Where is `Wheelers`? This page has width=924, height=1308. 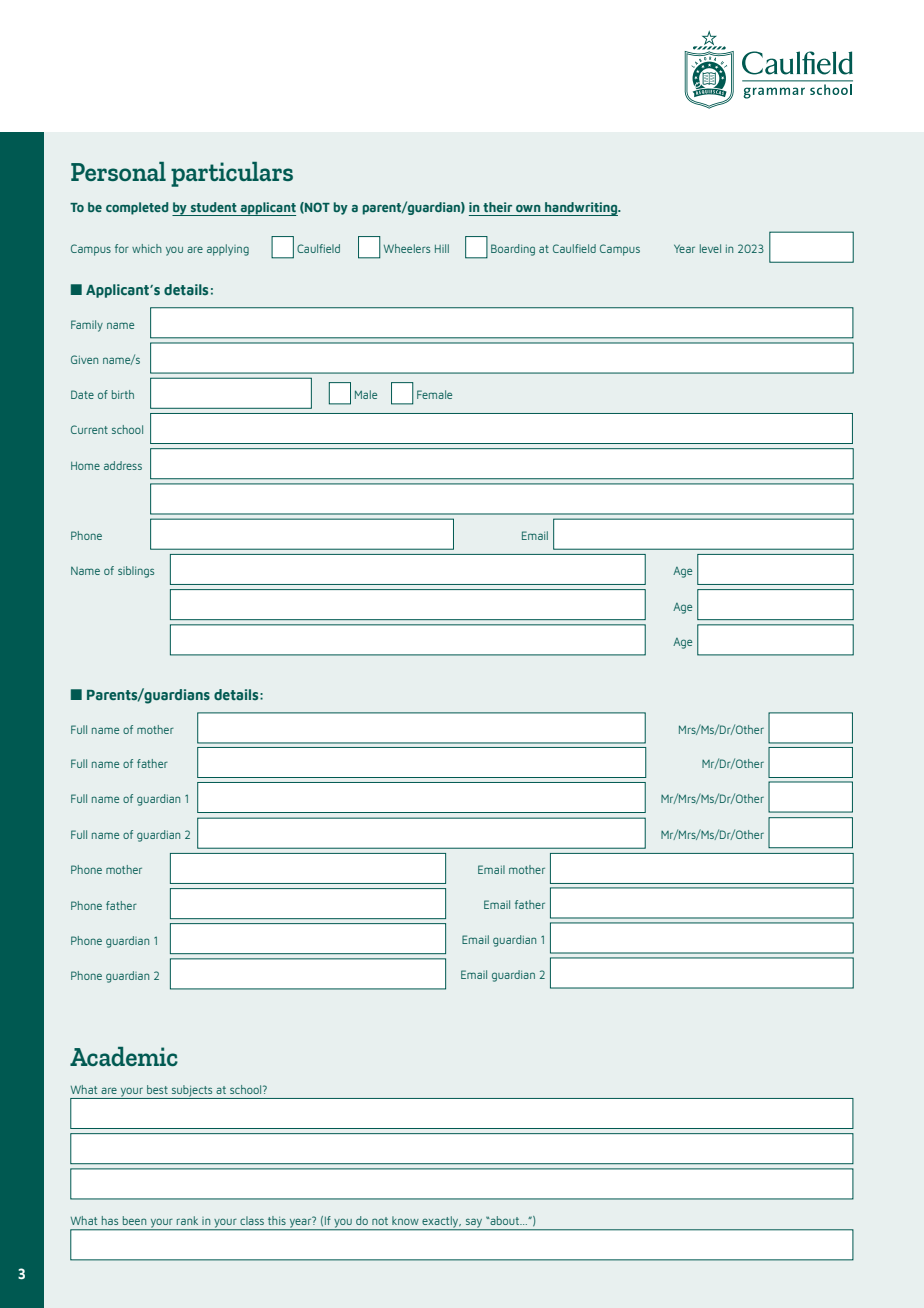
Wheelers is located at coordinates (407, 248).
